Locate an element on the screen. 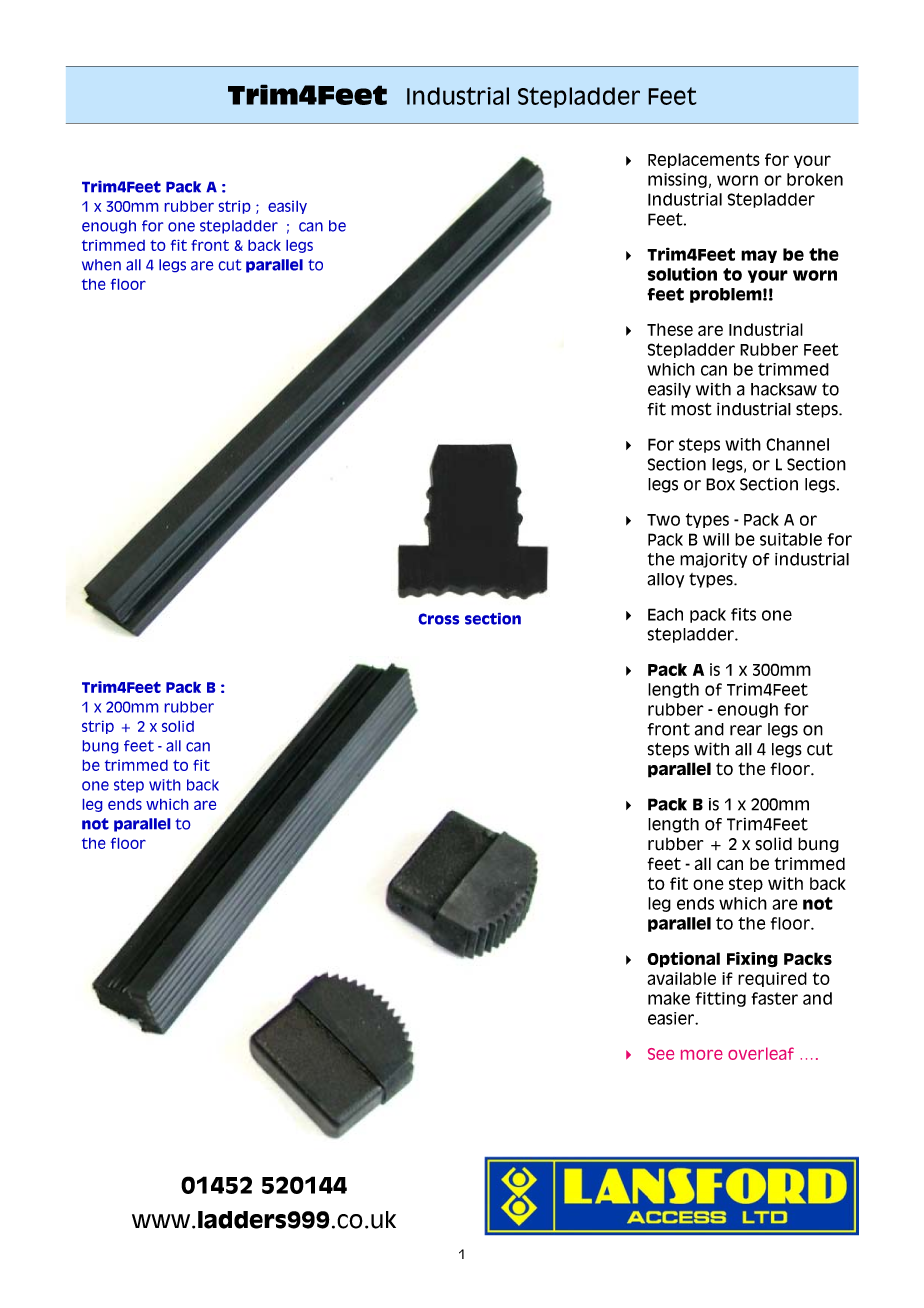  missing is located at coordinates (677, 180).
